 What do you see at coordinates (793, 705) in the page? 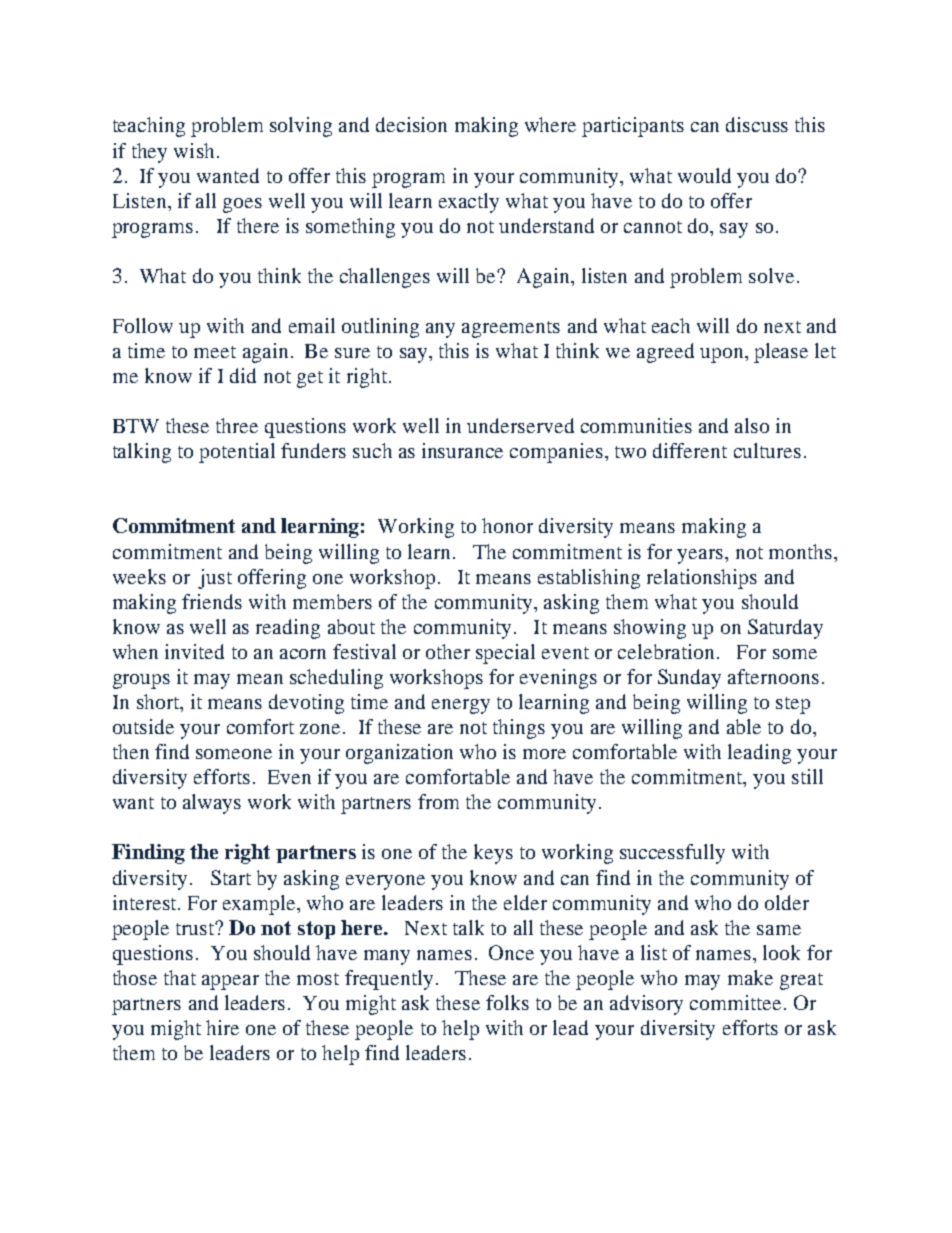
I see `step` at bounding box center [793, 705].
